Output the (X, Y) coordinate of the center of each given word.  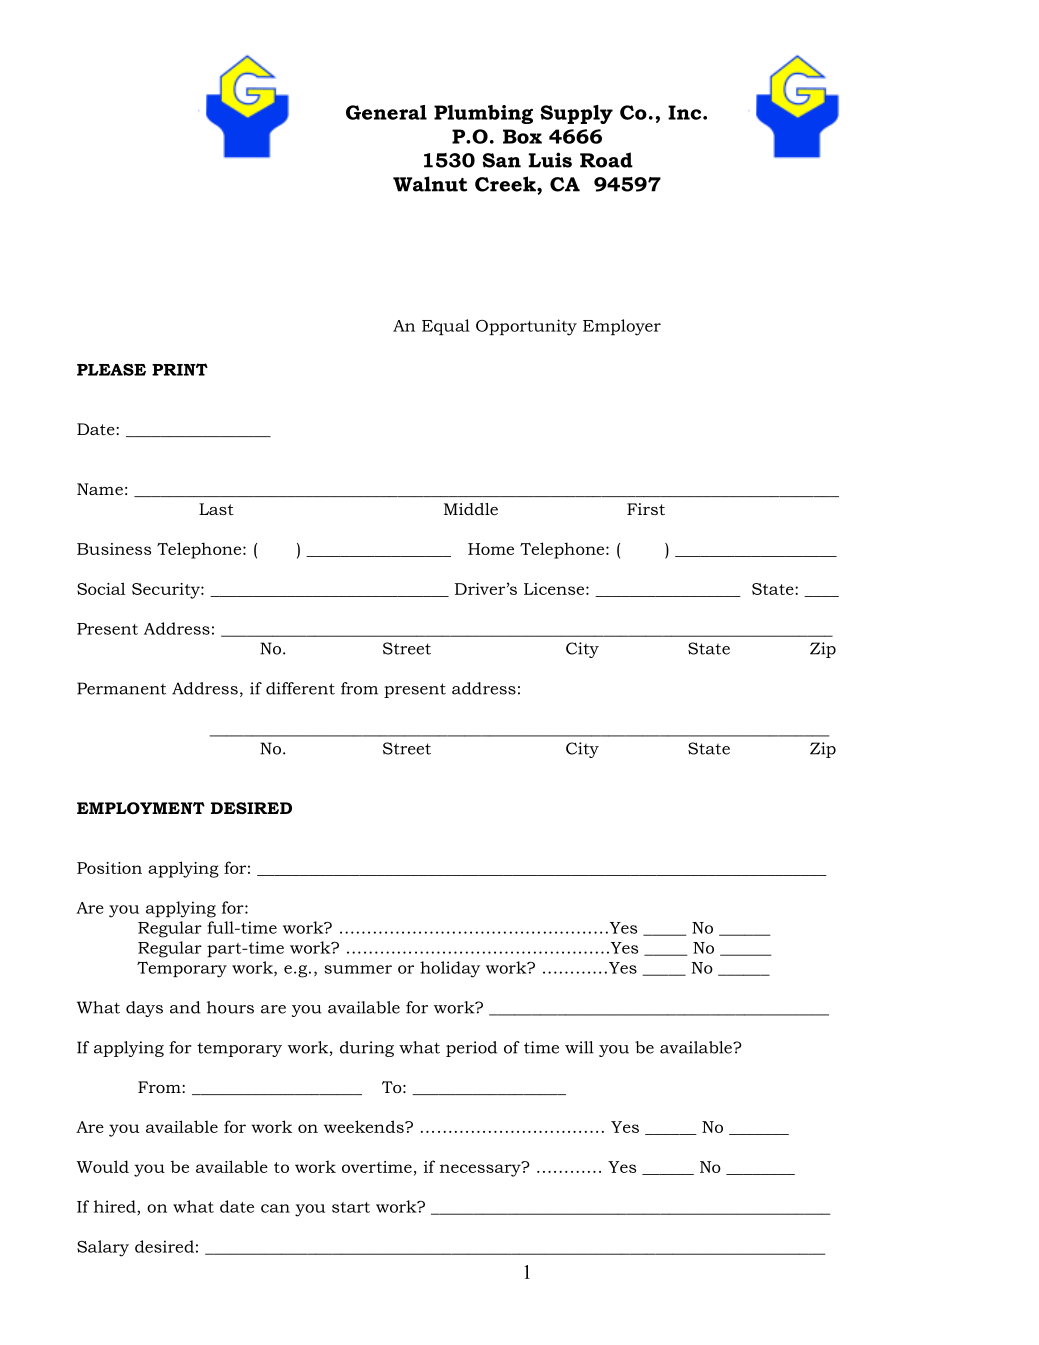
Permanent (121, 688)
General (386, 112)
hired (116, 1207)
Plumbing (483, 114)
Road (606, 160)
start (351, 1207)
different (300, 688)
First (646, 509)
